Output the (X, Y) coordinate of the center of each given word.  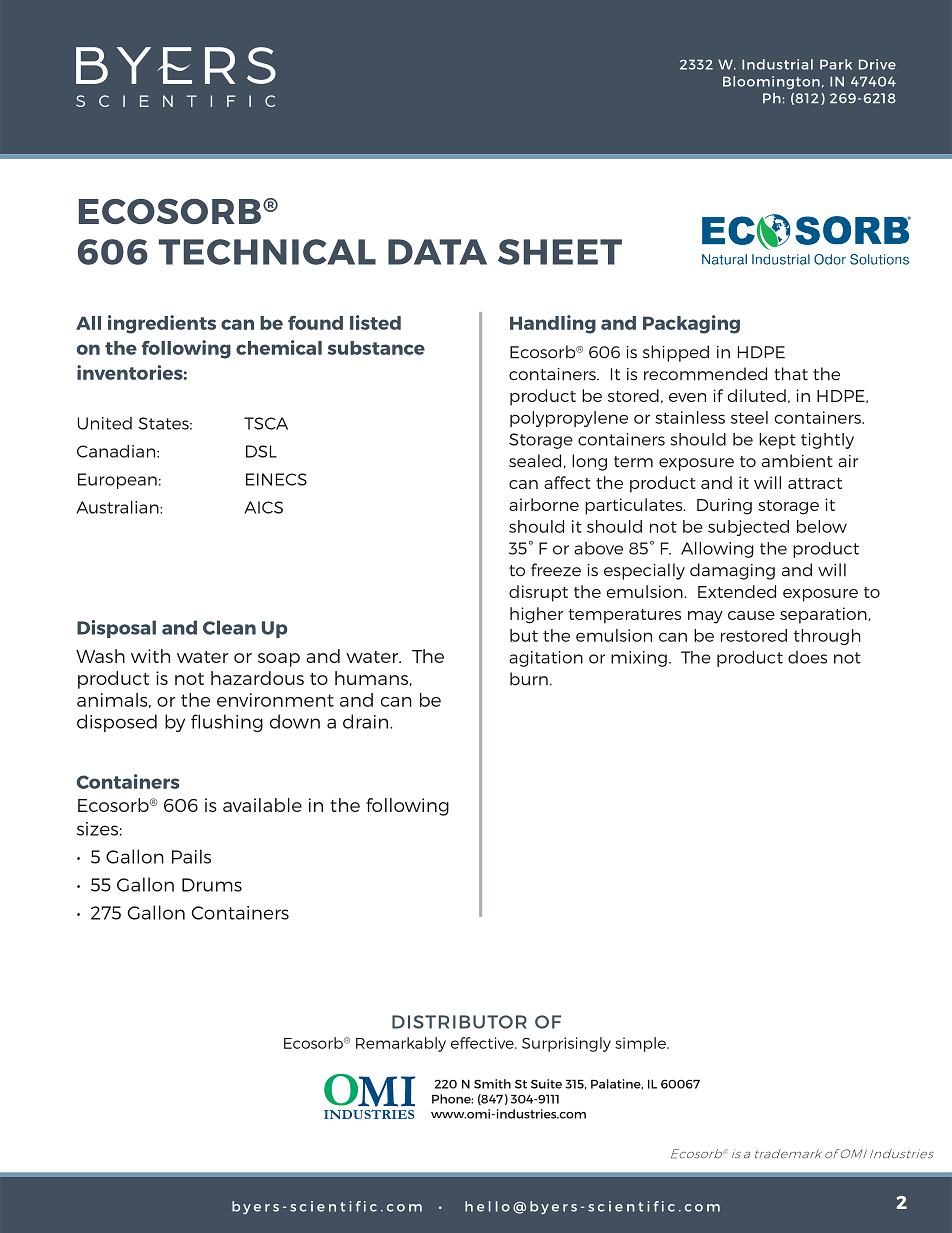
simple (641, 1044)
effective (483, 1043)
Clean (229, 627)
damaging (732, 571)
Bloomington (771, 82)
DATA (437, 252)
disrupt (538, 593)
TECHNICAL (267, 252)
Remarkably (401, 1044)
